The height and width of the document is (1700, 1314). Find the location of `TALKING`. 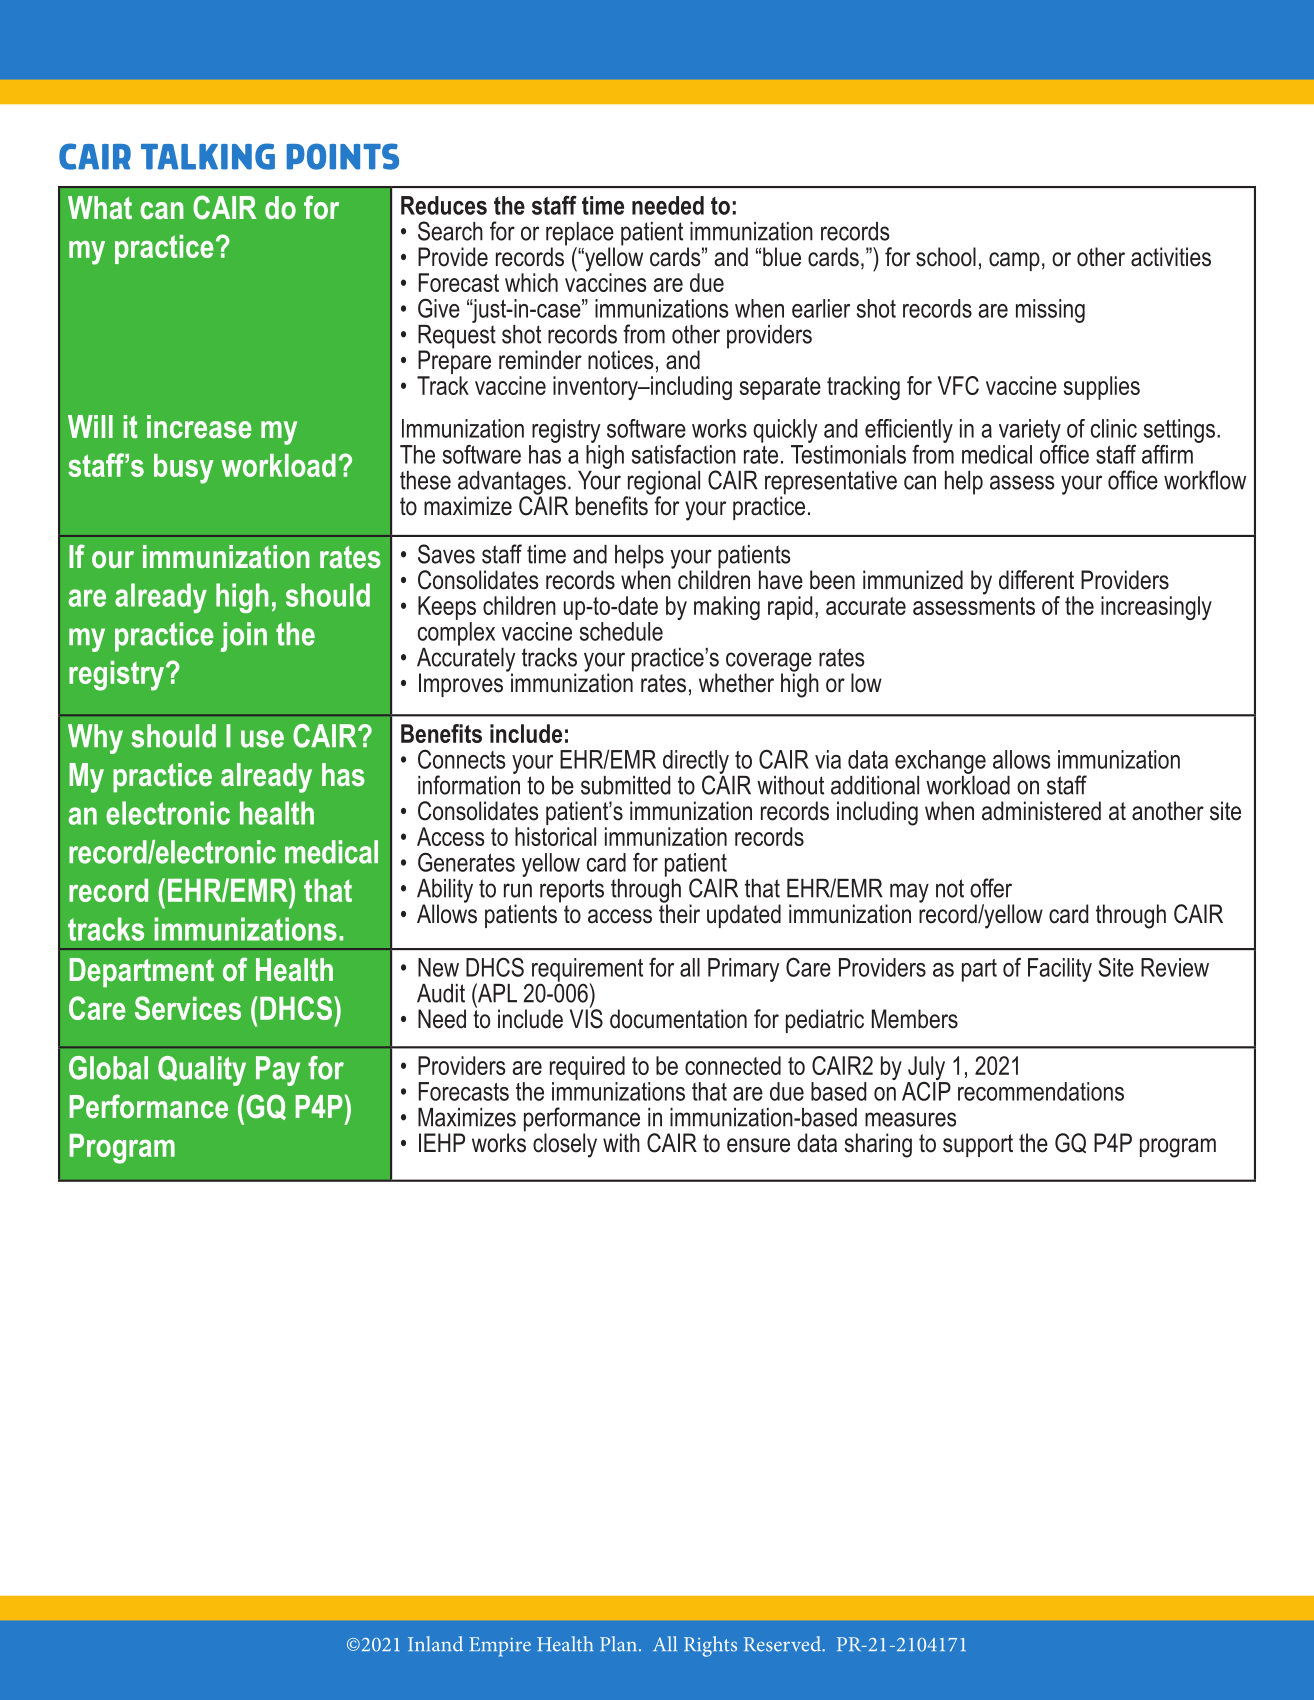

TALKING is located at coordinates (208, 156).
